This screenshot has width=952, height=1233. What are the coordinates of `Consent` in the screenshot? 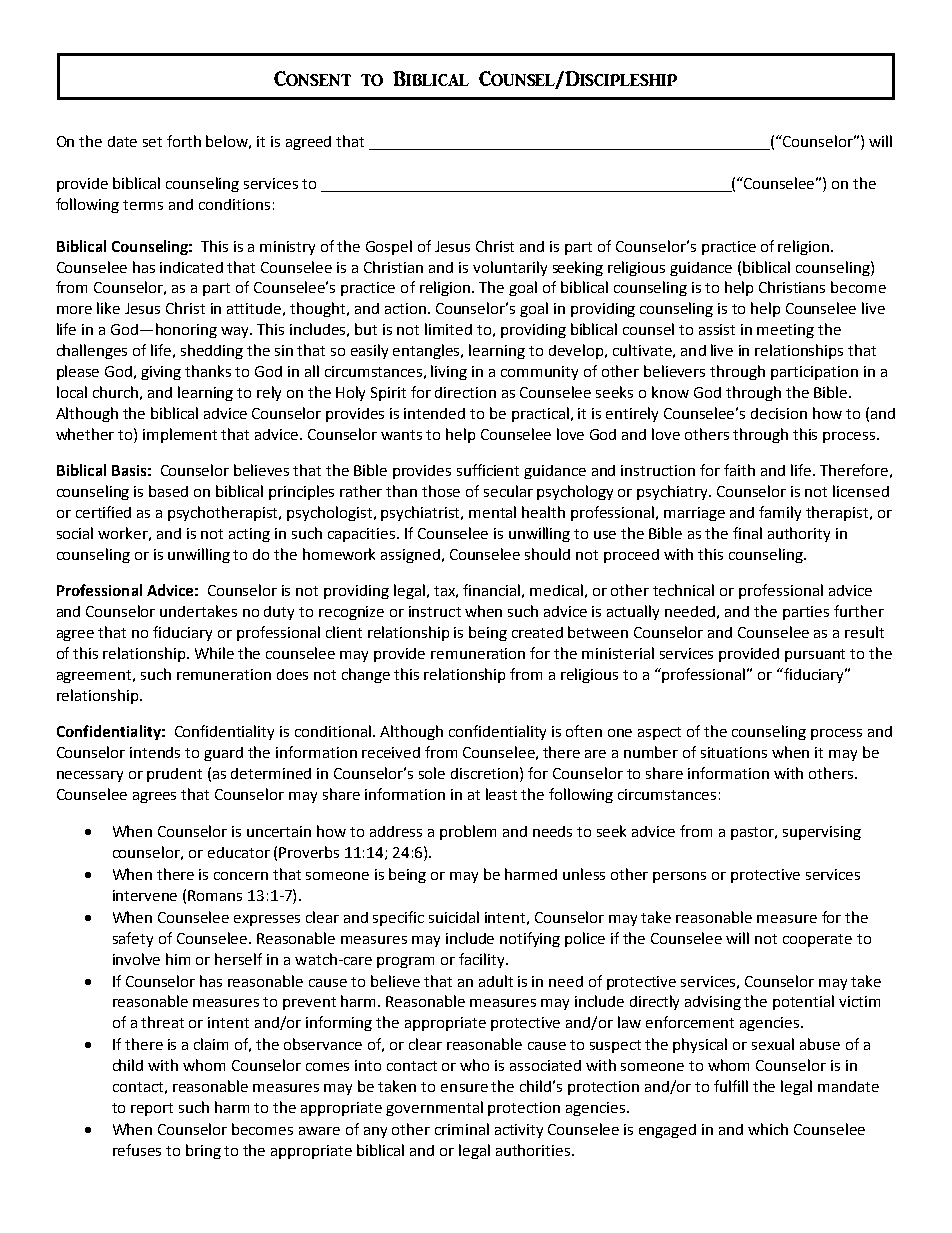 It's located at (312, 78).
